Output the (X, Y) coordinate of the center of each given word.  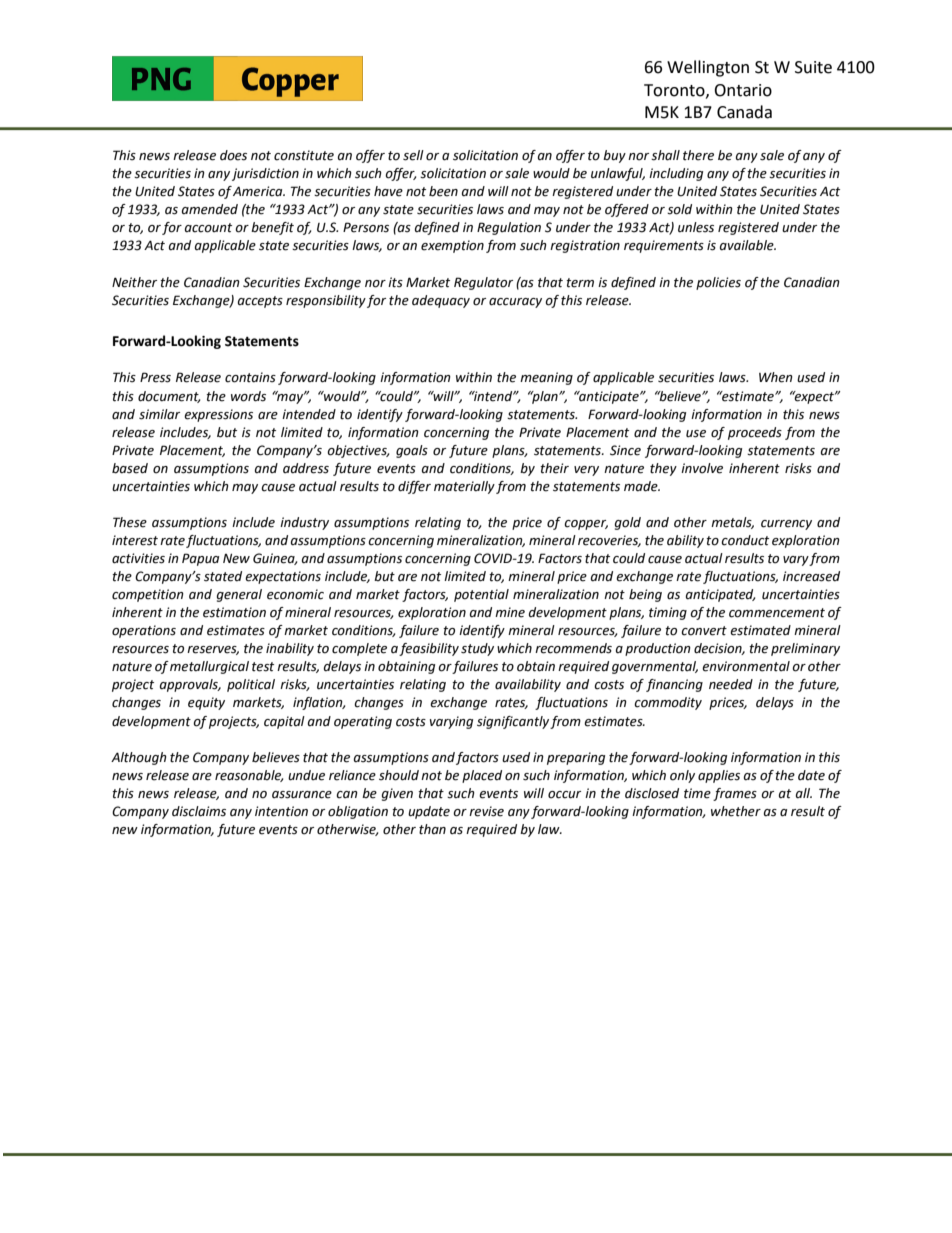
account (208, 228)
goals (412, 451)
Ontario (743, 90)
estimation (234, 612)
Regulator (483, 283)
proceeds (755, 433)
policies (718, 283)
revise (486, 811)
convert (704, 631)
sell (413, 155)
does (233, 155)
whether (736, 811)
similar (159, 414)
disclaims (199, 811)
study (477, 649)
